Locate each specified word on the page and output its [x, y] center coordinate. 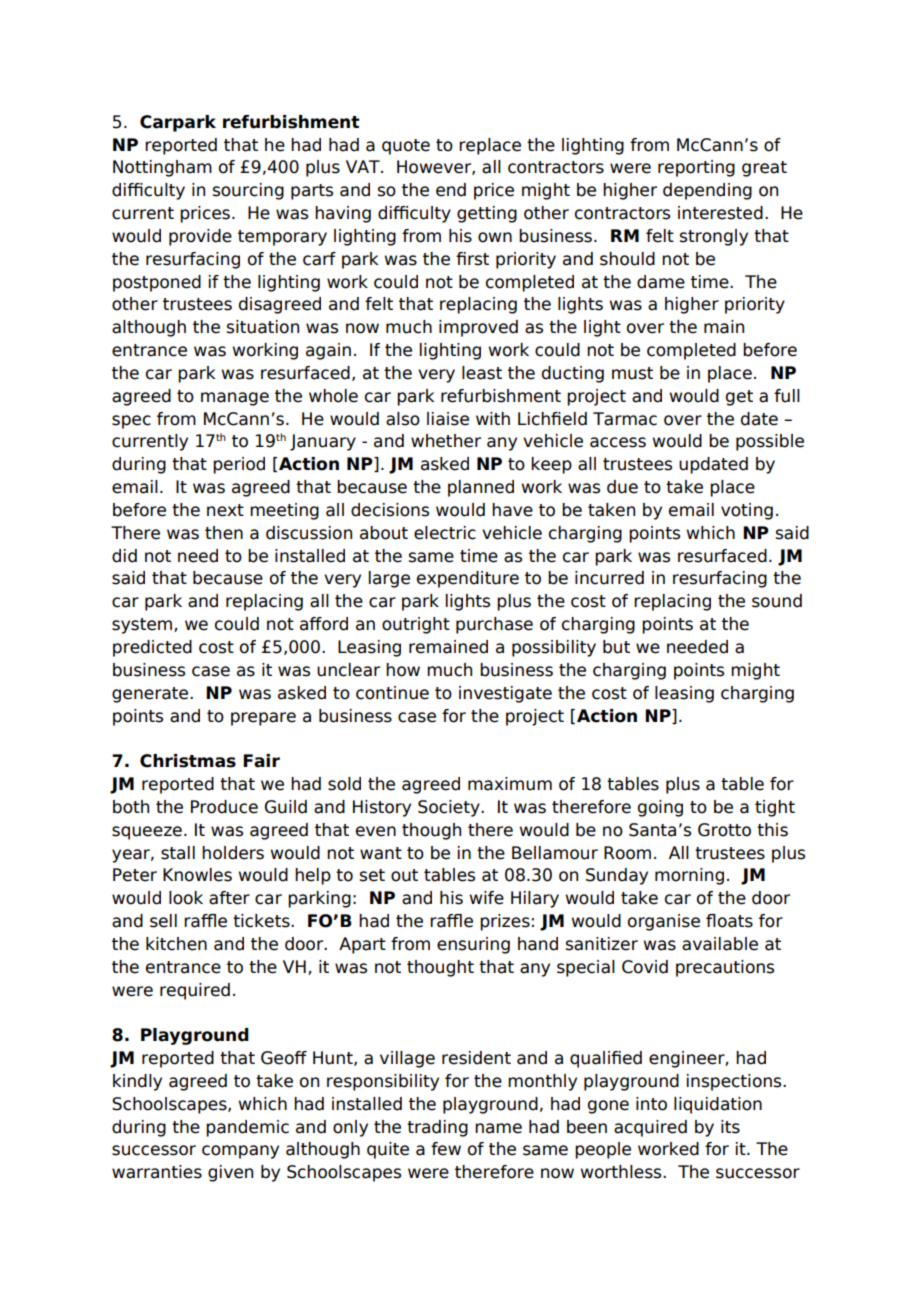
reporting [696, 168]
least [482, 373]
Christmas [188, 761]
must [632, 373]
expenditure [468, 579]
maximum [510, 784]
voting [747, 511]
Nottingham [162, 168]
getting [487, 214]
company [240, 1152]
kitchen [176, 944]
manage [235, 399]
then [224, 533]
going [660, 808]
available [720, 944]
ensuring [473, 945]
